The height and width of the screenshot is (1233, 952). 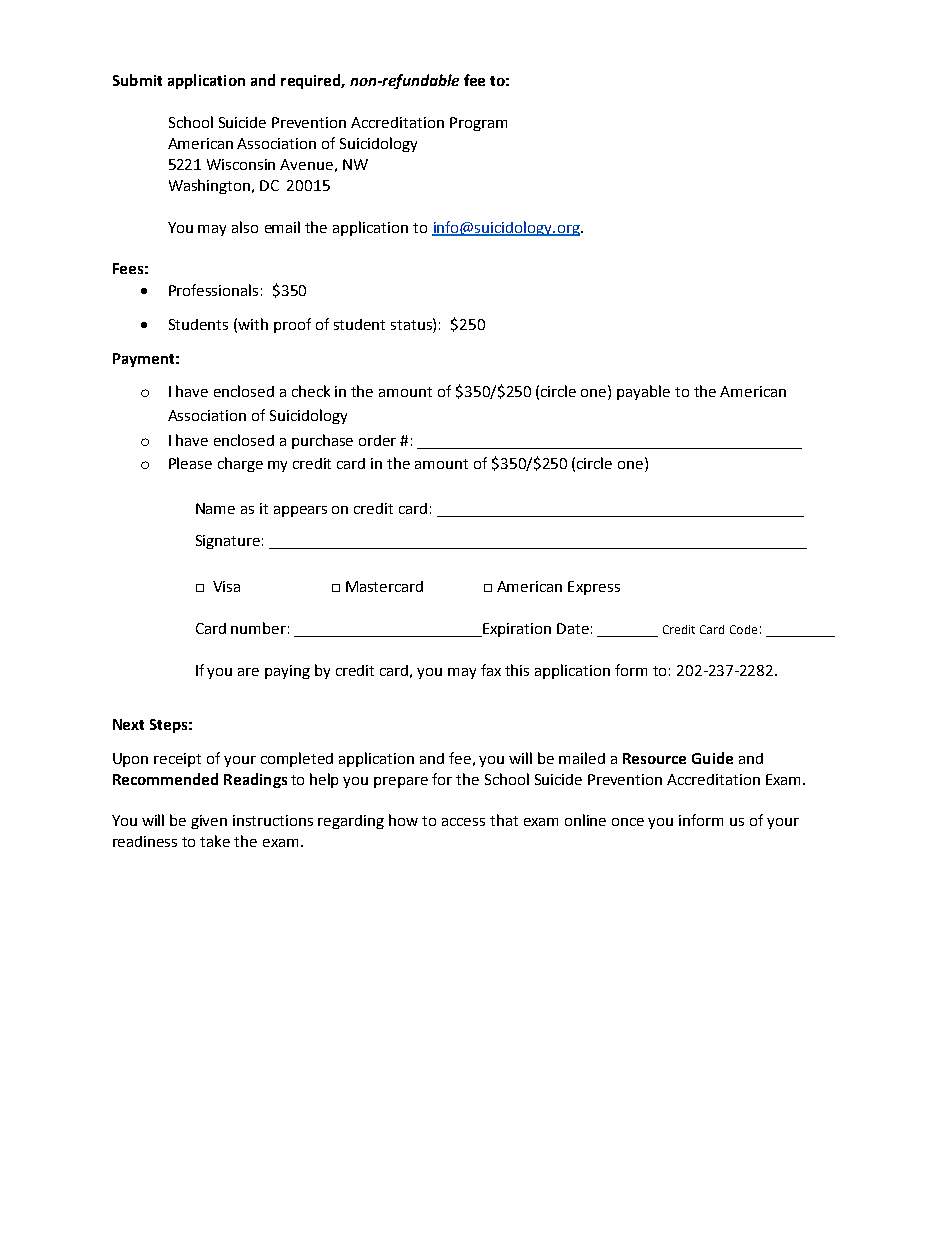 I want to click on Express, so click(x=594, y=588).
